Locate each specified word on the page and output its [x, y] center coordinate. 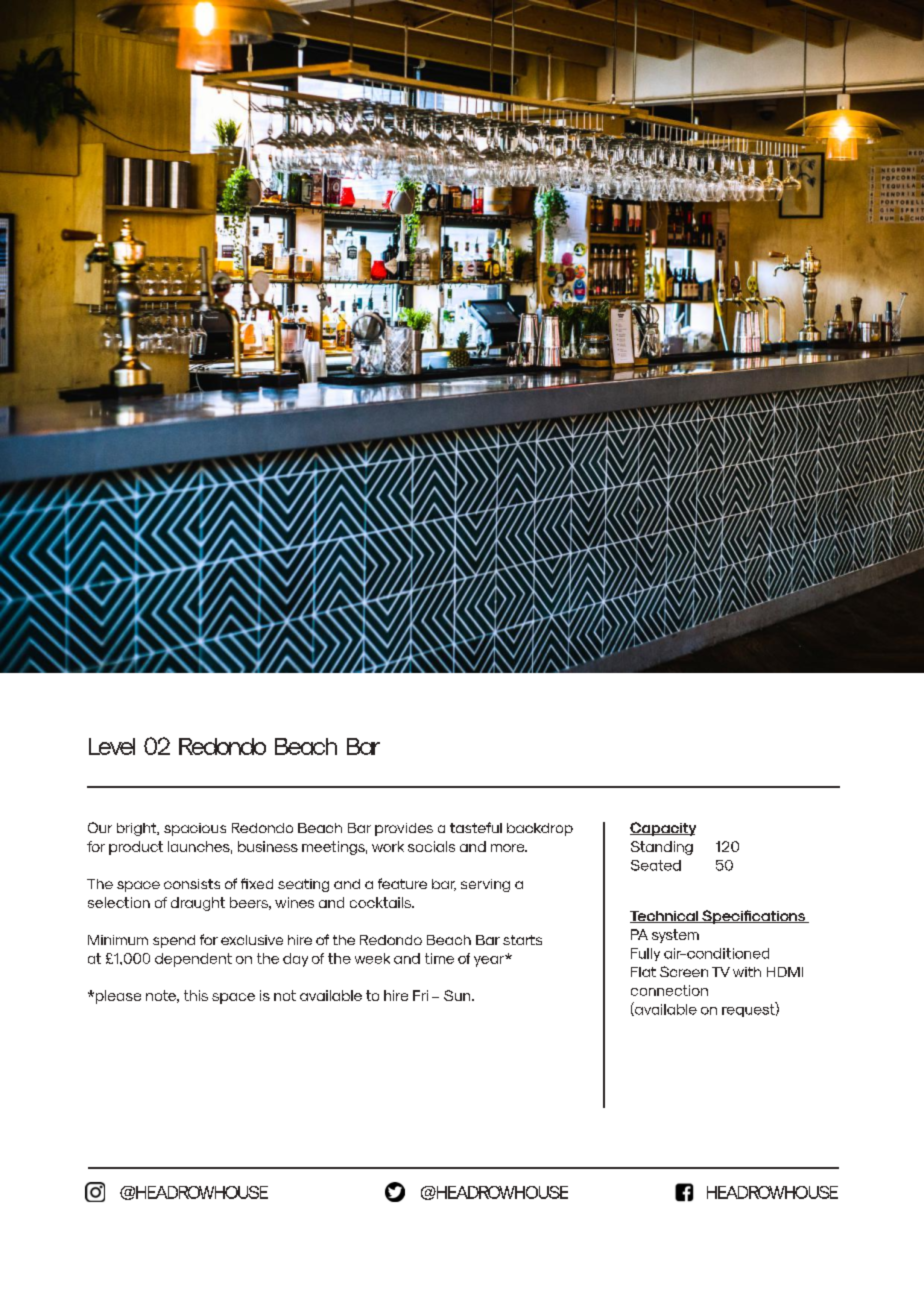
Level [112, 746]
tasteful [476, 827]
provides [404, 829]
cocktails [381, 902]
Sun [458, 995]
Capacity [663, 829]
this [196, 995]
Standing [662, 848]
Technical [665, 917]
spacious [195, 829]
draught [198, 904]
